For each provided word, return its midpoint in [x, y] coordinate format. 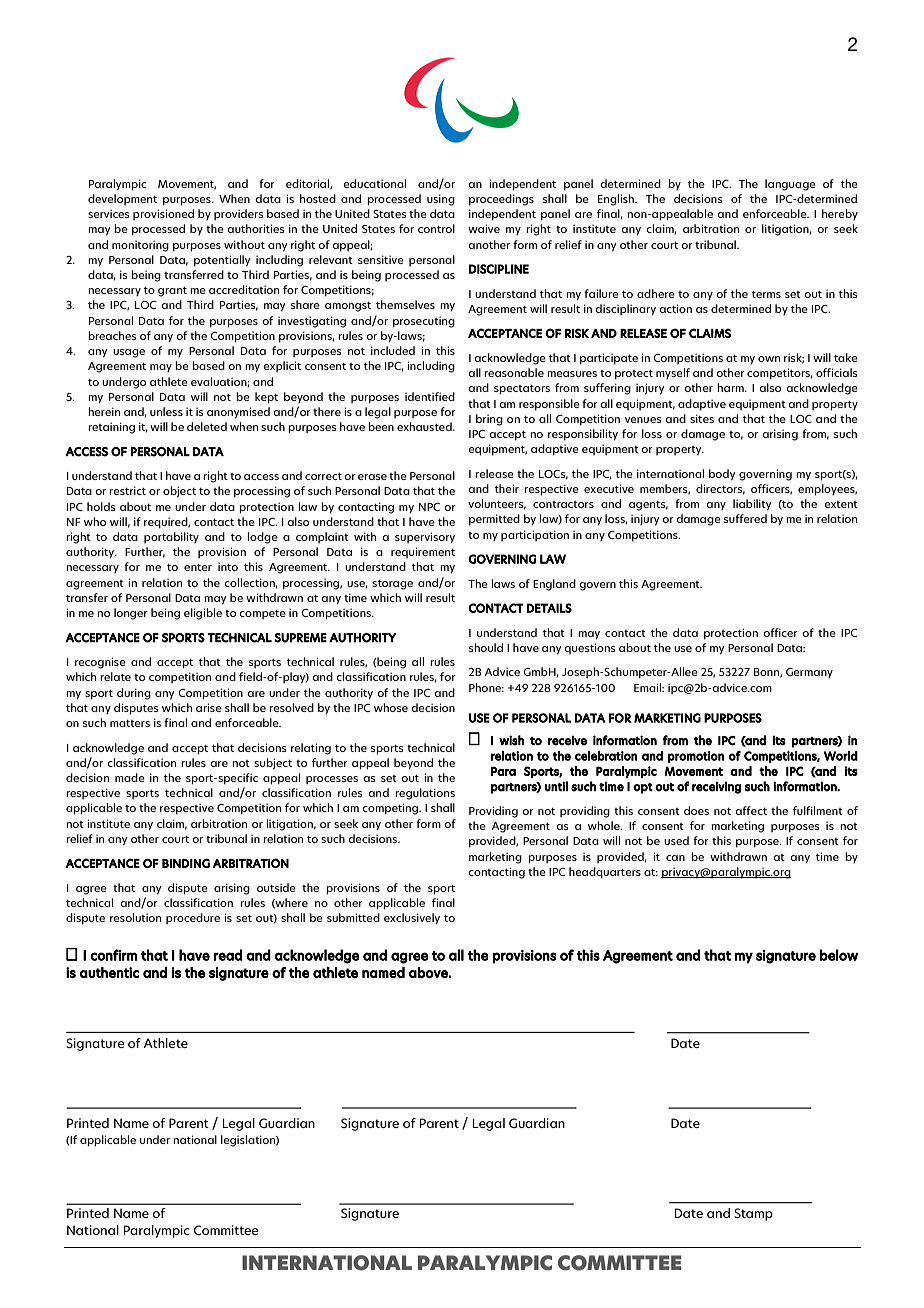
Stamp [753, 1214]
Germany [809, 673]
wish [511, 740]
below [839, 955]
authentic [109, 972]
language [790, 185]
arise [209, 707]
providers [239, 214]
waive [484, 228]
